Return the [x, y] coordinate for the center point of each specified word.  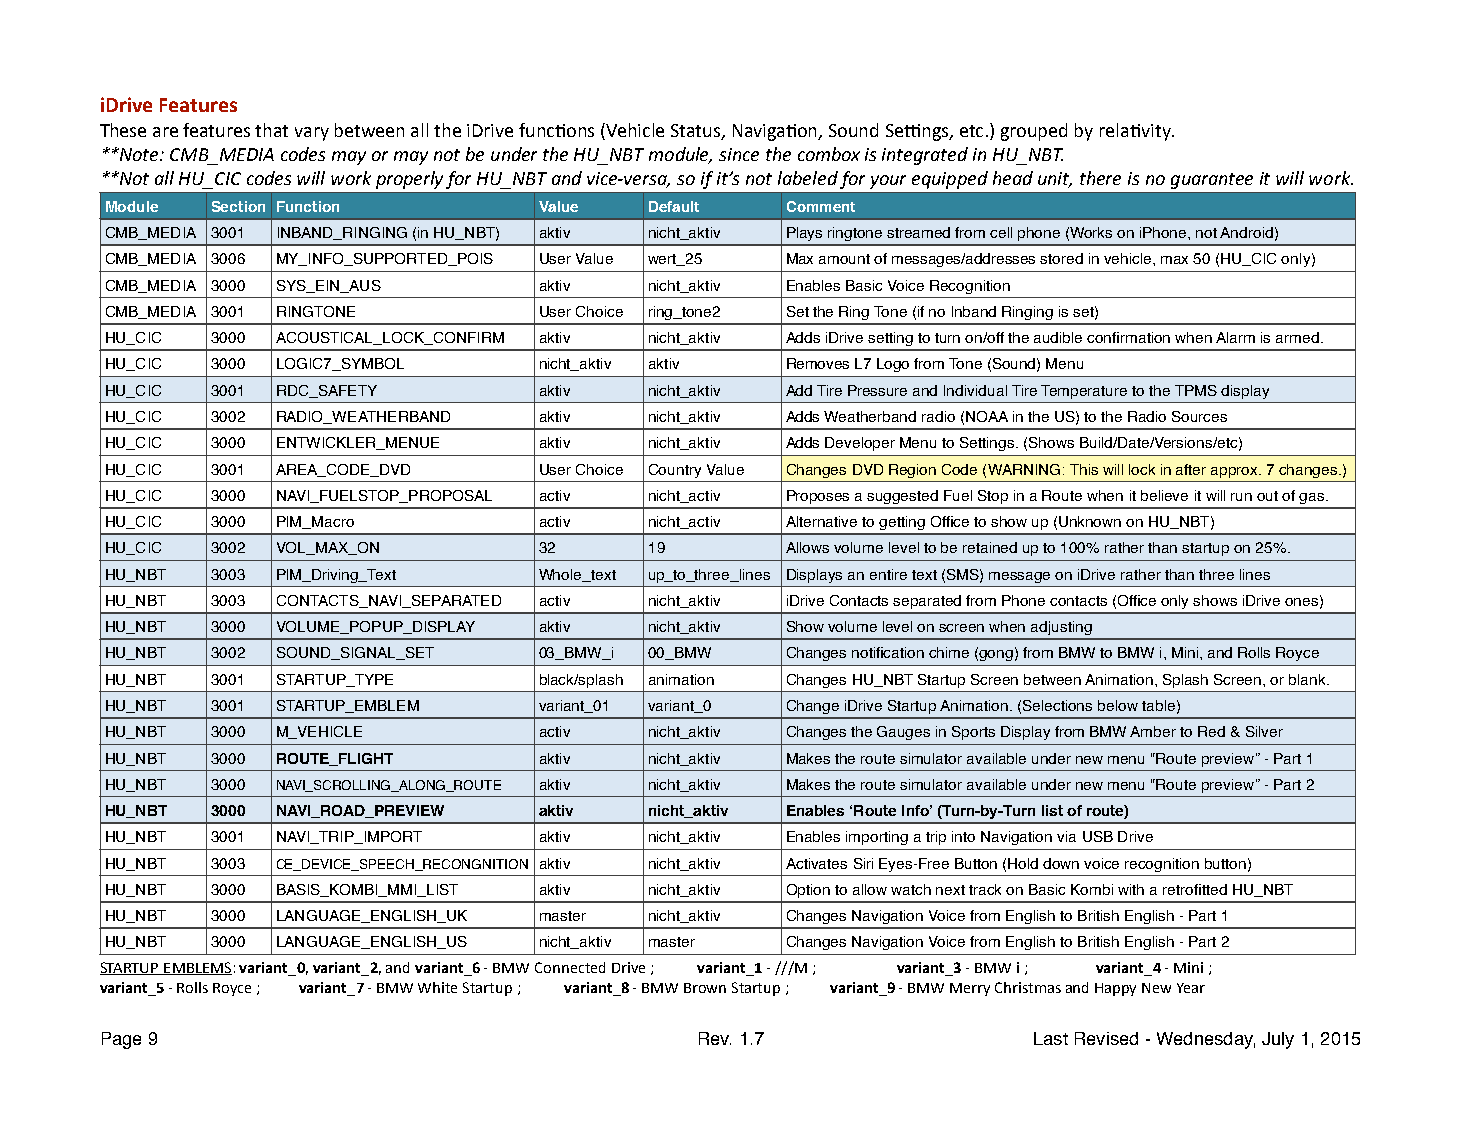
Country [675, 471]
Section [238, 206]
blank [1308, 679]
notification [888, 652]
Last [1051, 1038]
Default [674, 206]
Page [121, 1040]
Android [1246, 232]
